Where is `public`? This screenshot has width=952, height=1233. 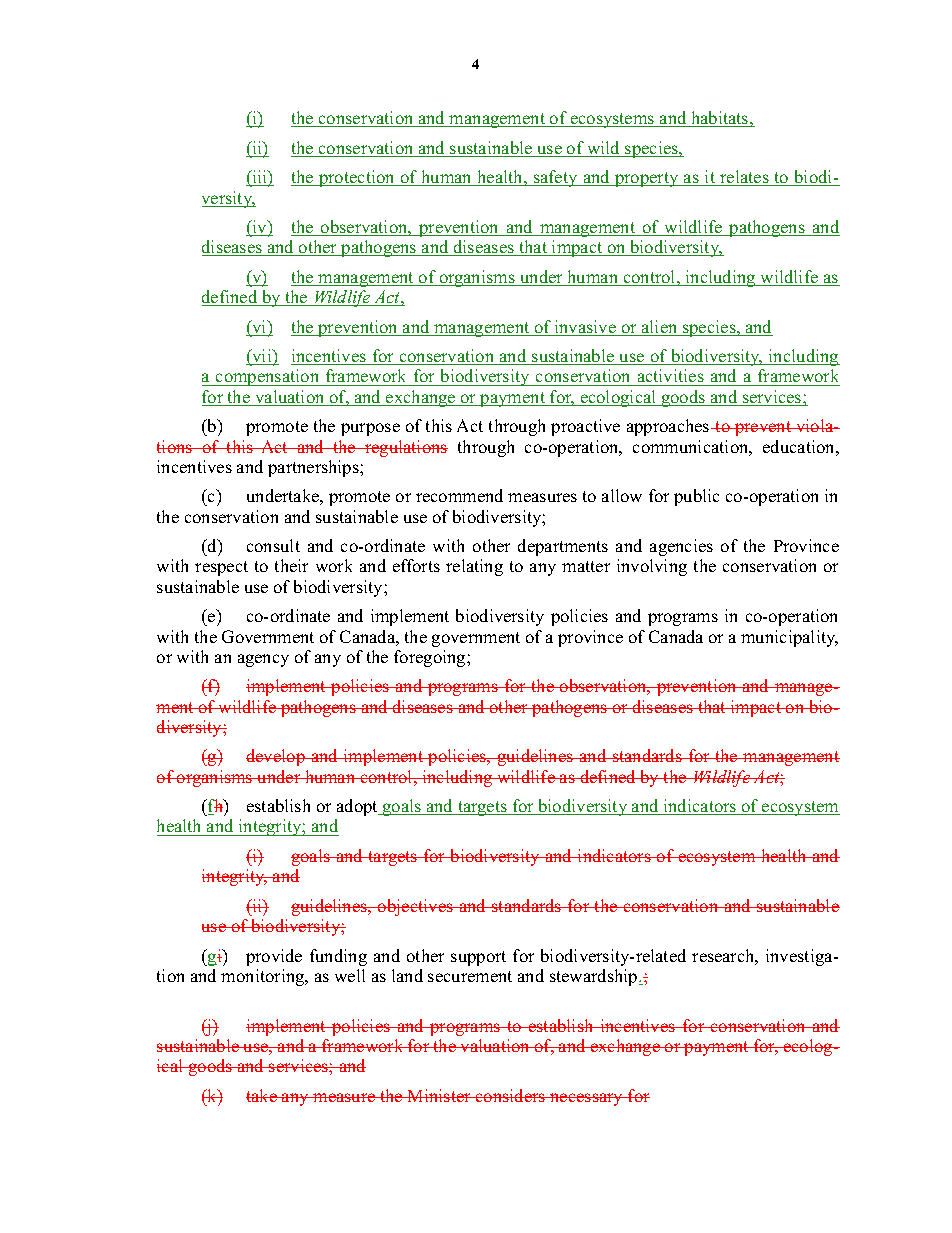
public is located at coordinates (696, 497).
